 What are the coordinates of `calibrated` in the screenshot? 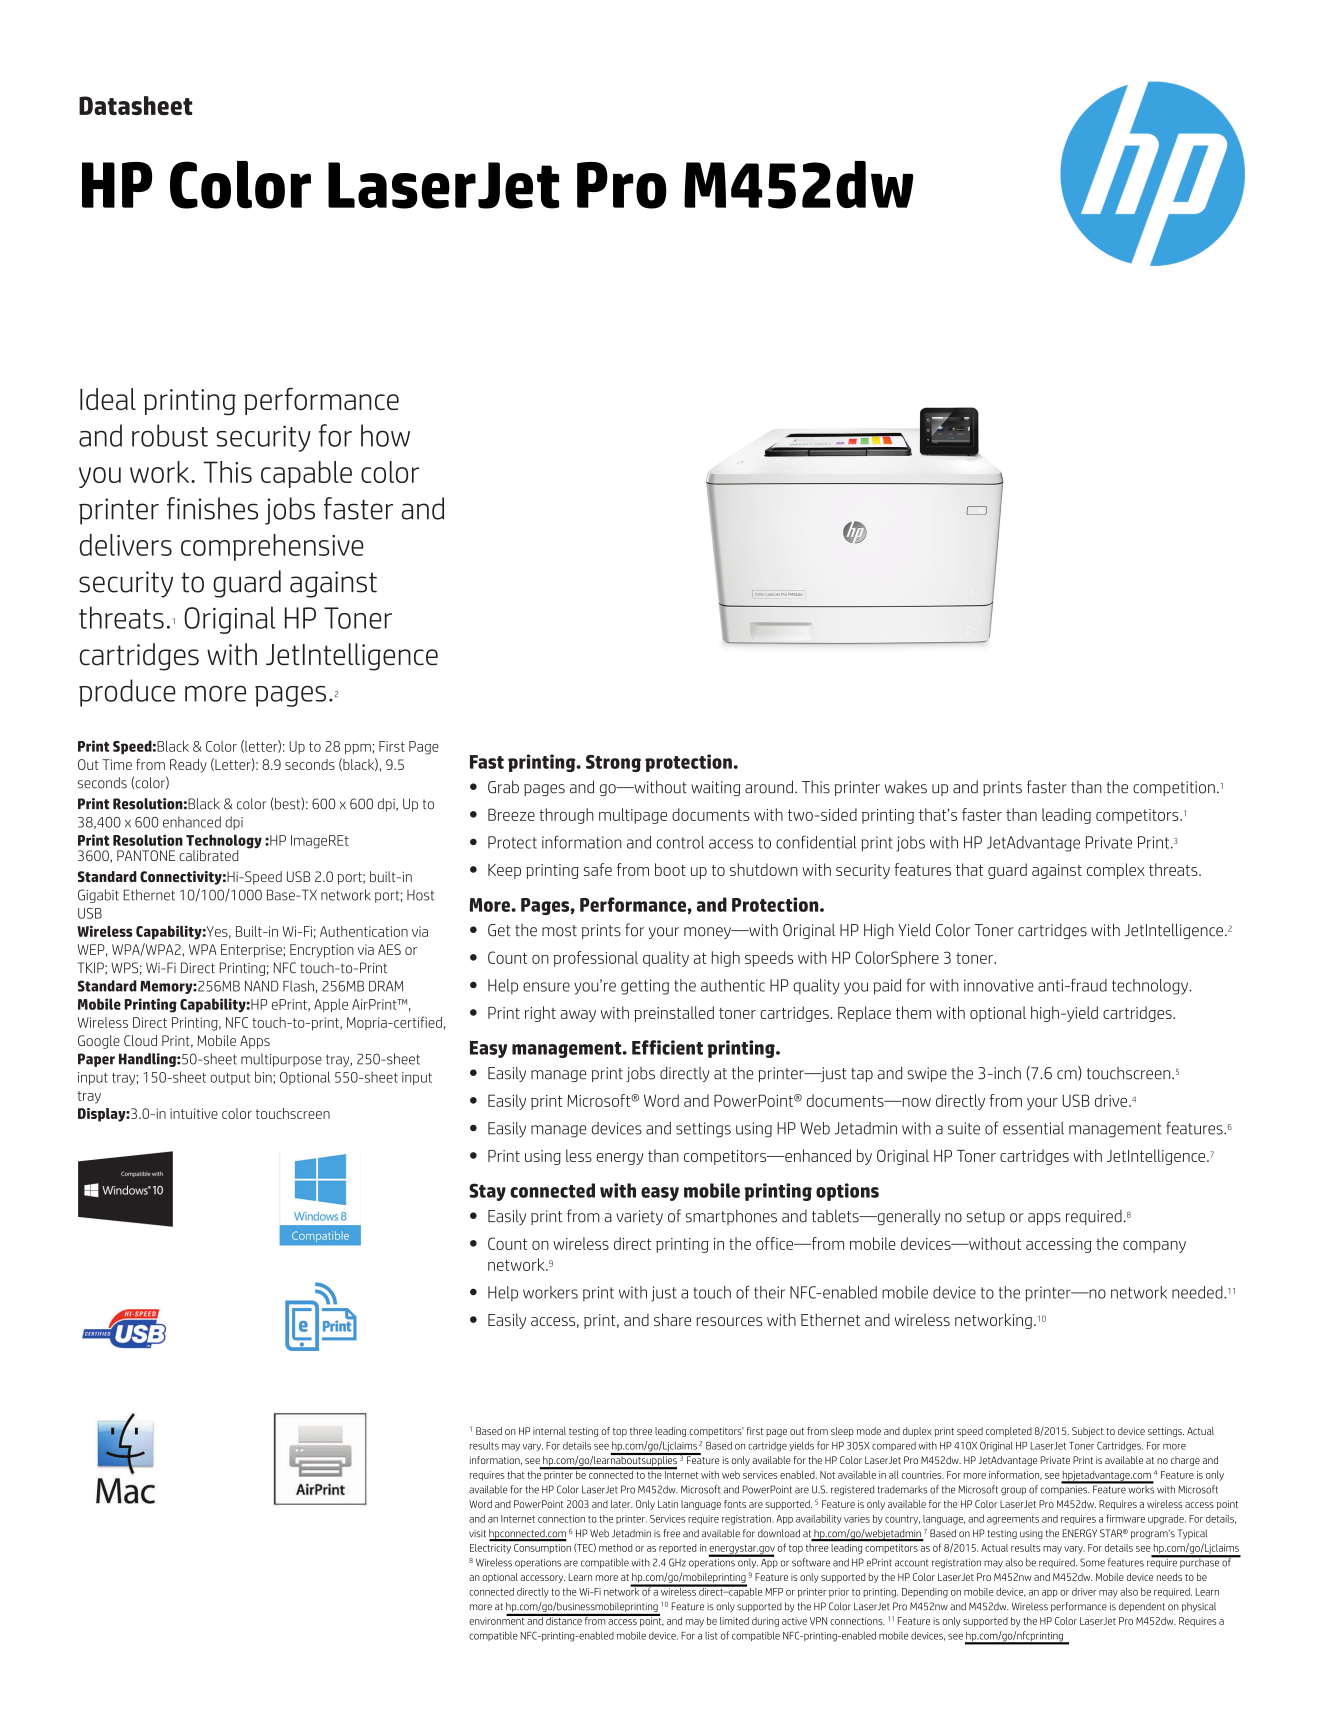 It's located at (208, 855).
